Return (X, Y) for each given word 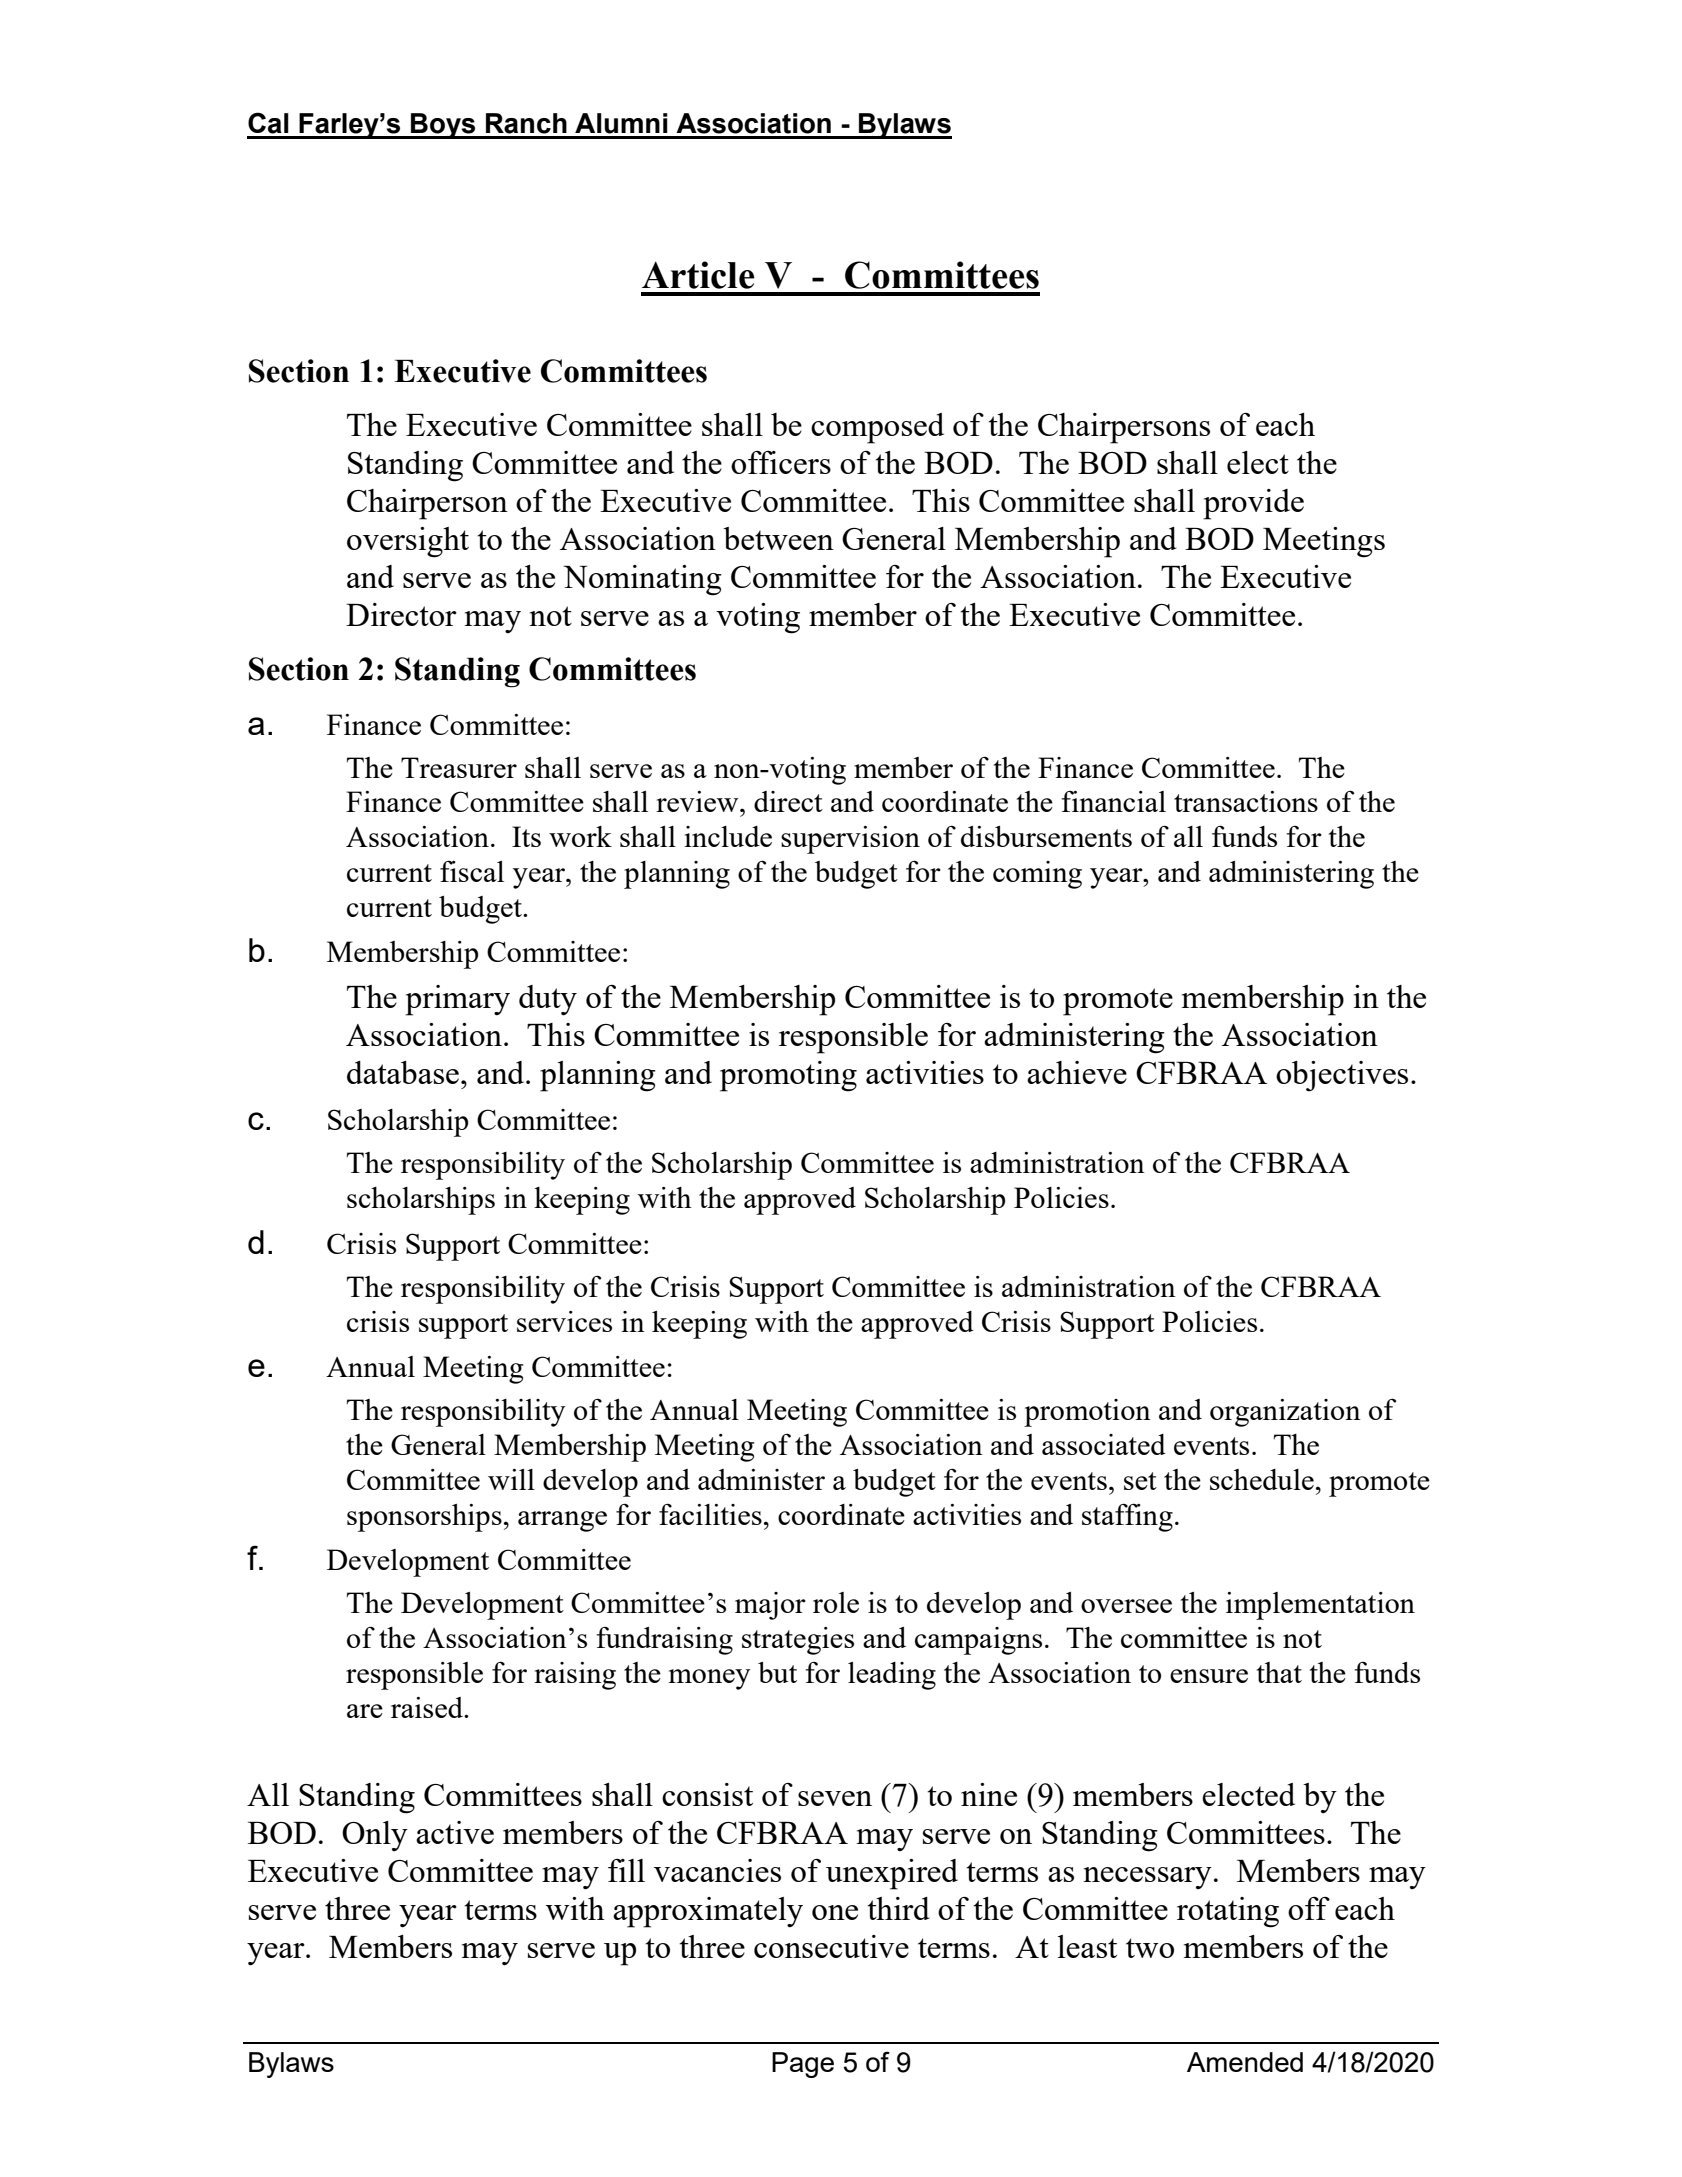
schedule (1262, 1479)
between (778, 538)
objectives (1342, 1076)
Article (698, 275)
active (455, 1832)
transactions (1246, 801)
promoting (788, 1076)
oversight (408, 542)
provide (1253, 504)
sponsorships (424, 1518)
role (836, 1602)
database (403, 1072)
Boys (443, 126)
